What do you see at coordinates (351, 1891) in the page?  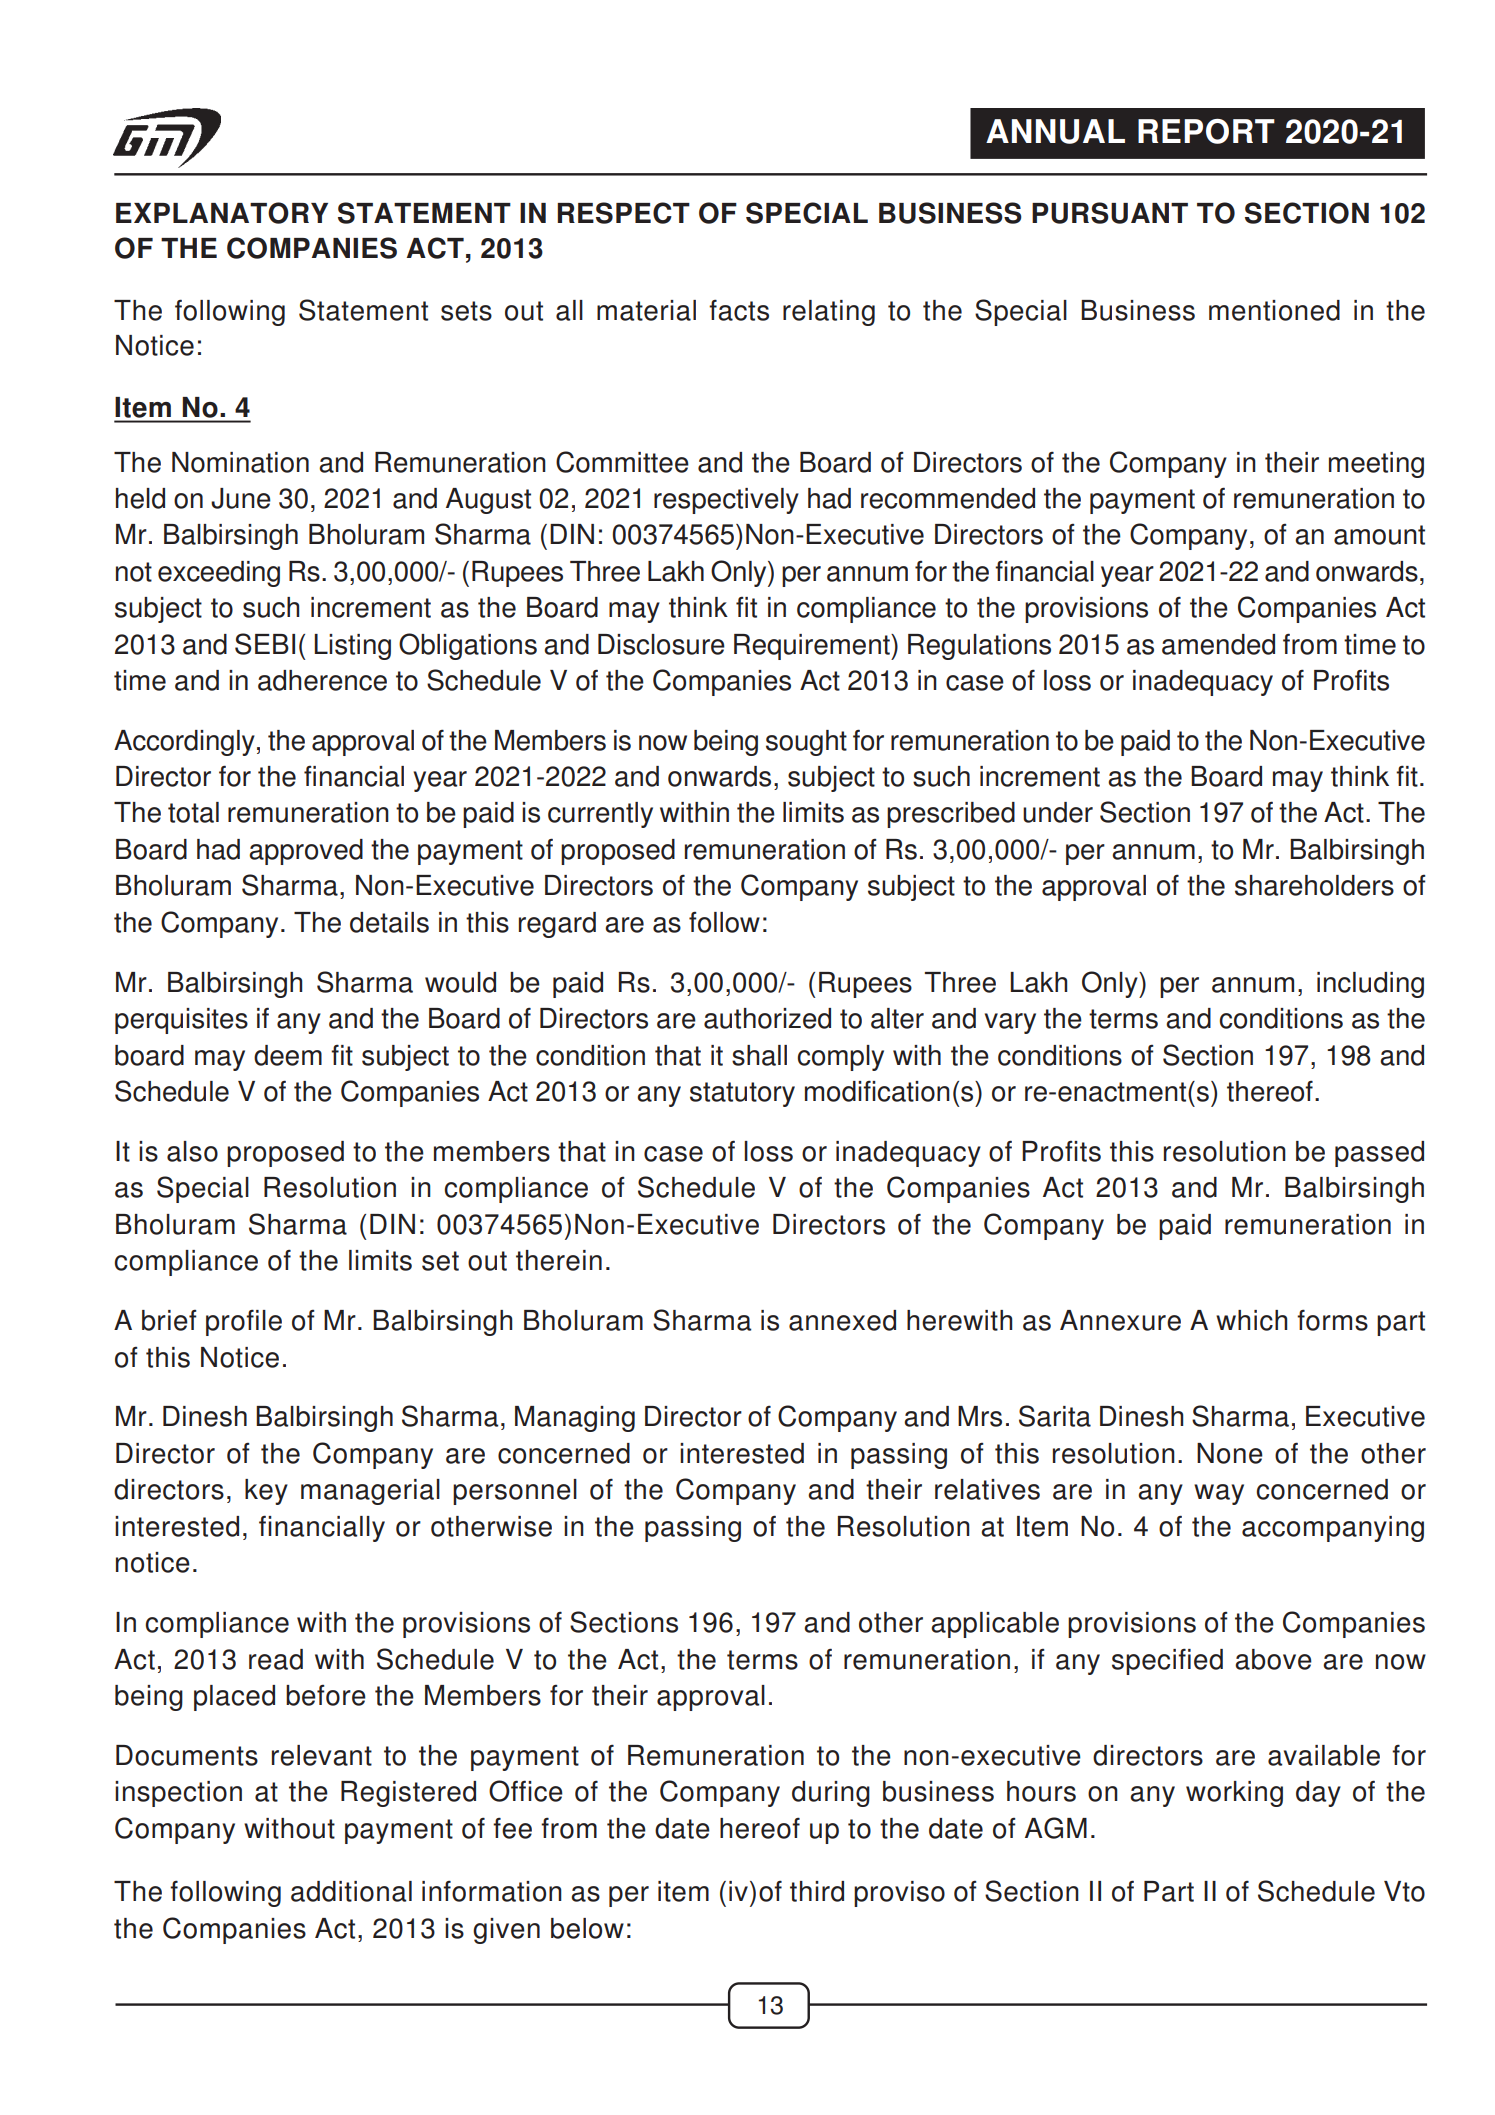 I see `additional` at bounding box center [351, 1891].
